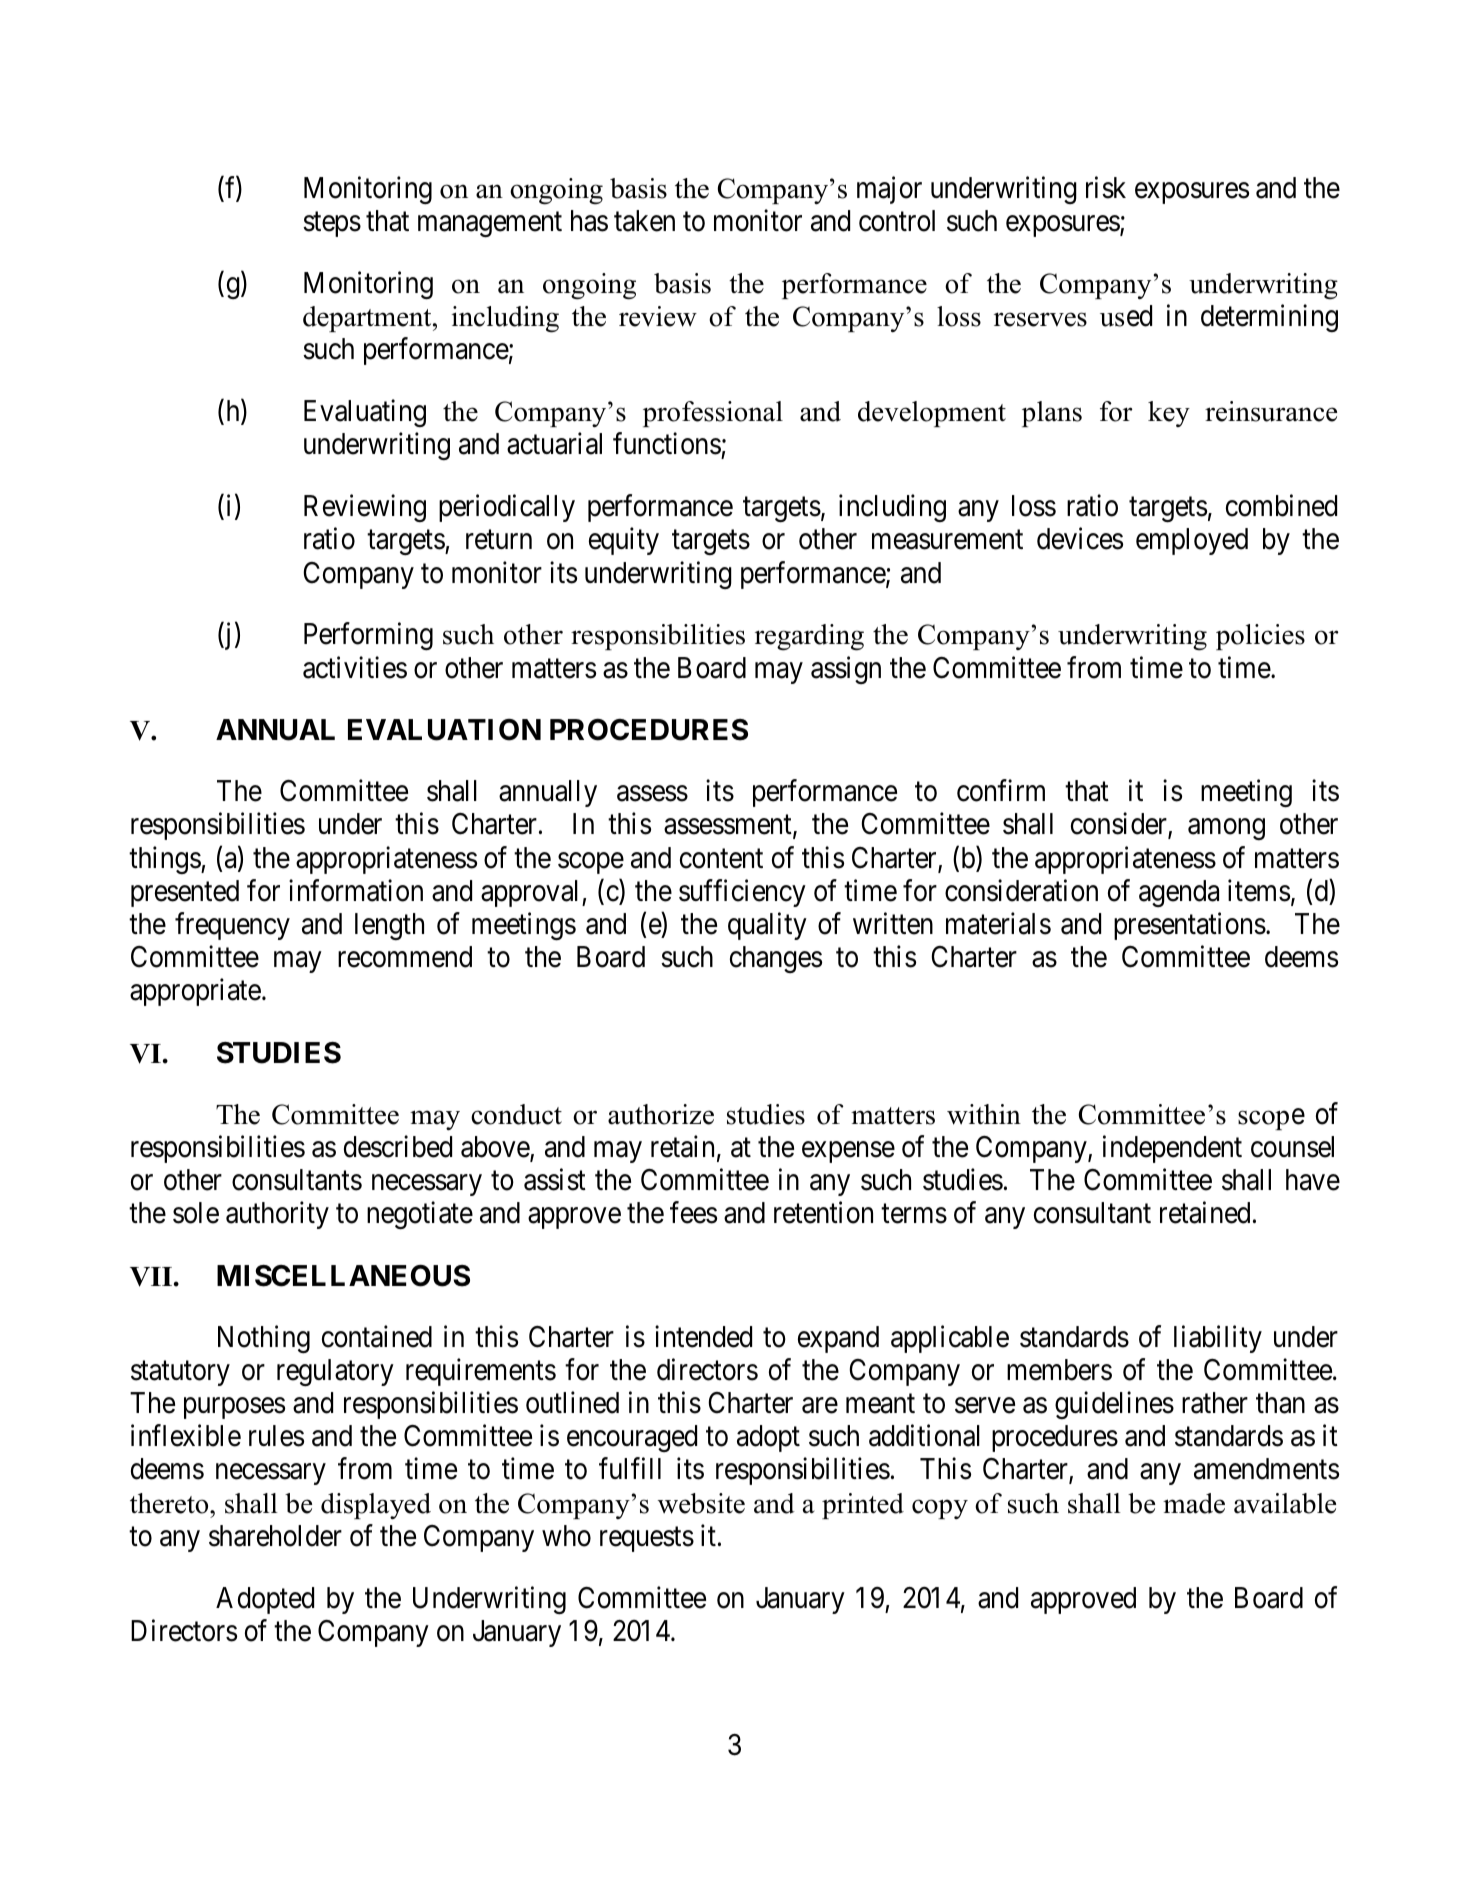  What do you see at coordinates (721, 859) in the screenshot?
I see `content` at bounding box center [721, 859].
